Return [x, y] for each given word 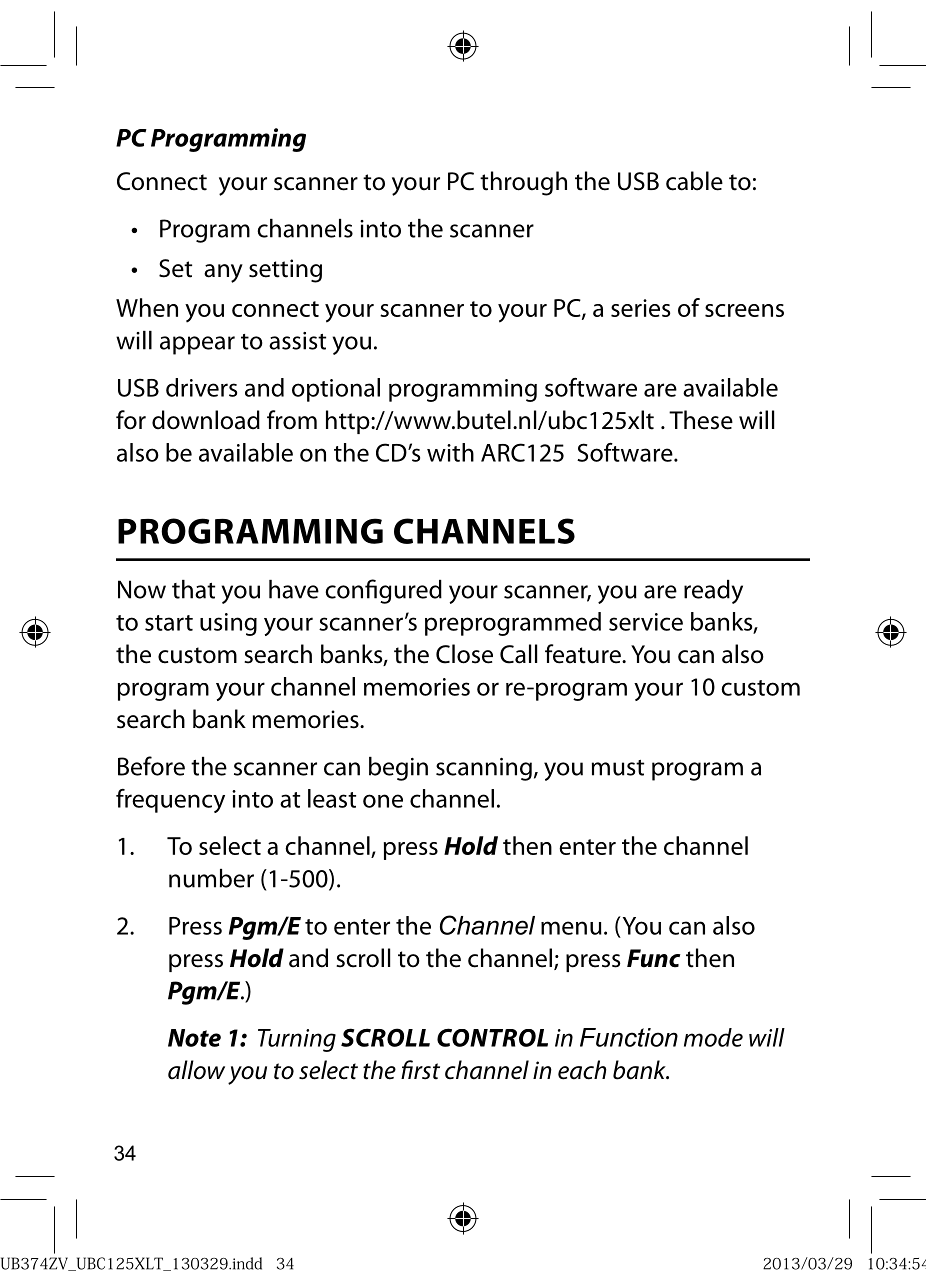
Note [194, 1038]
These [701, 420]
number [211, 878]
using [228, 624]
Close [464, 654]
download [206, 420]
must [618, 768]
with [450, 452]
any [223, 273]
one [383, 801]
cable [694, 181]
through [523, 183]
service [646, 622]
